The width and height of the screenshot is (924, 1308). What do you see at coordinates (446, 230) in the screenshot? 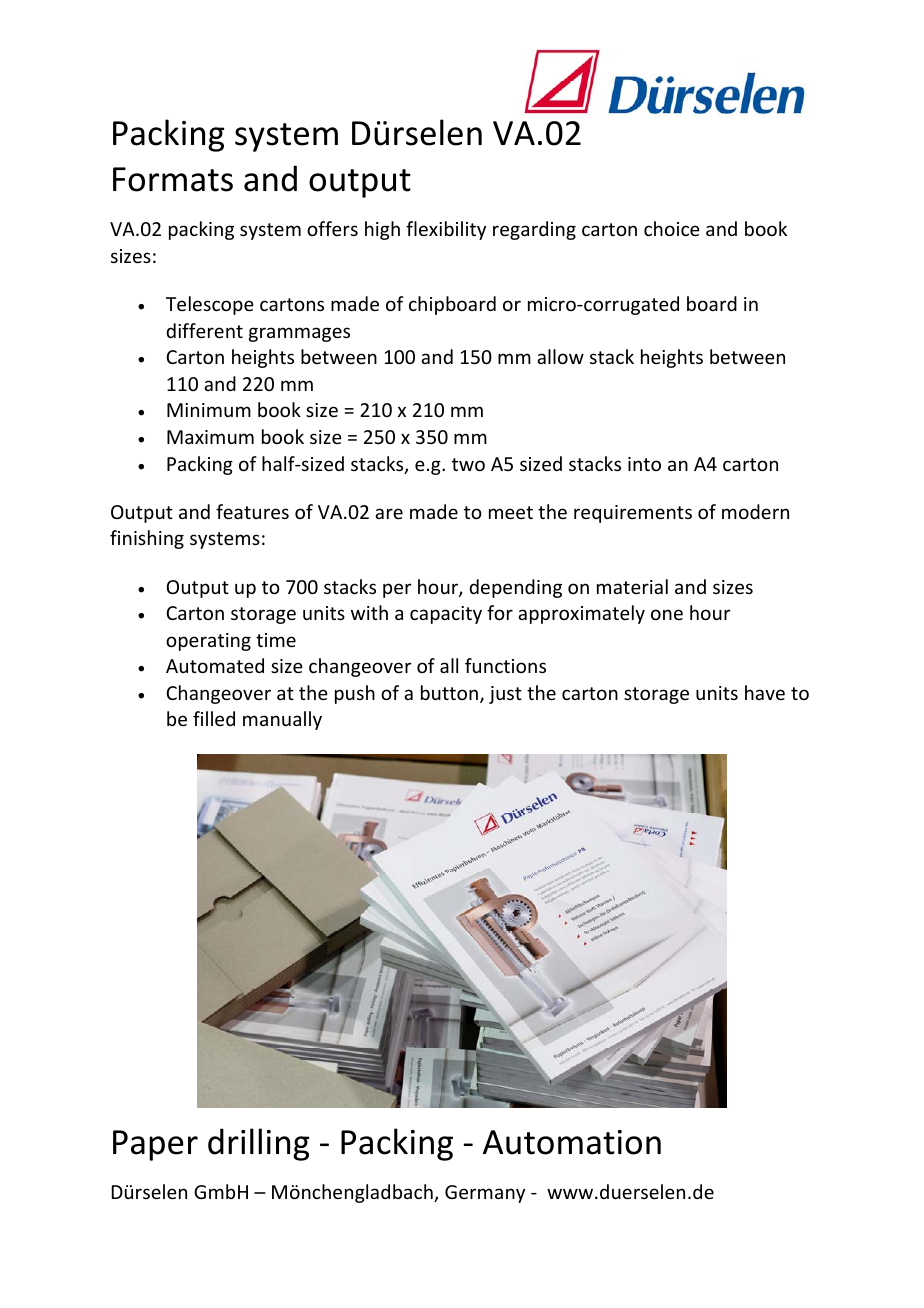
I see `flexibility` at bounding box center [446, 230].
